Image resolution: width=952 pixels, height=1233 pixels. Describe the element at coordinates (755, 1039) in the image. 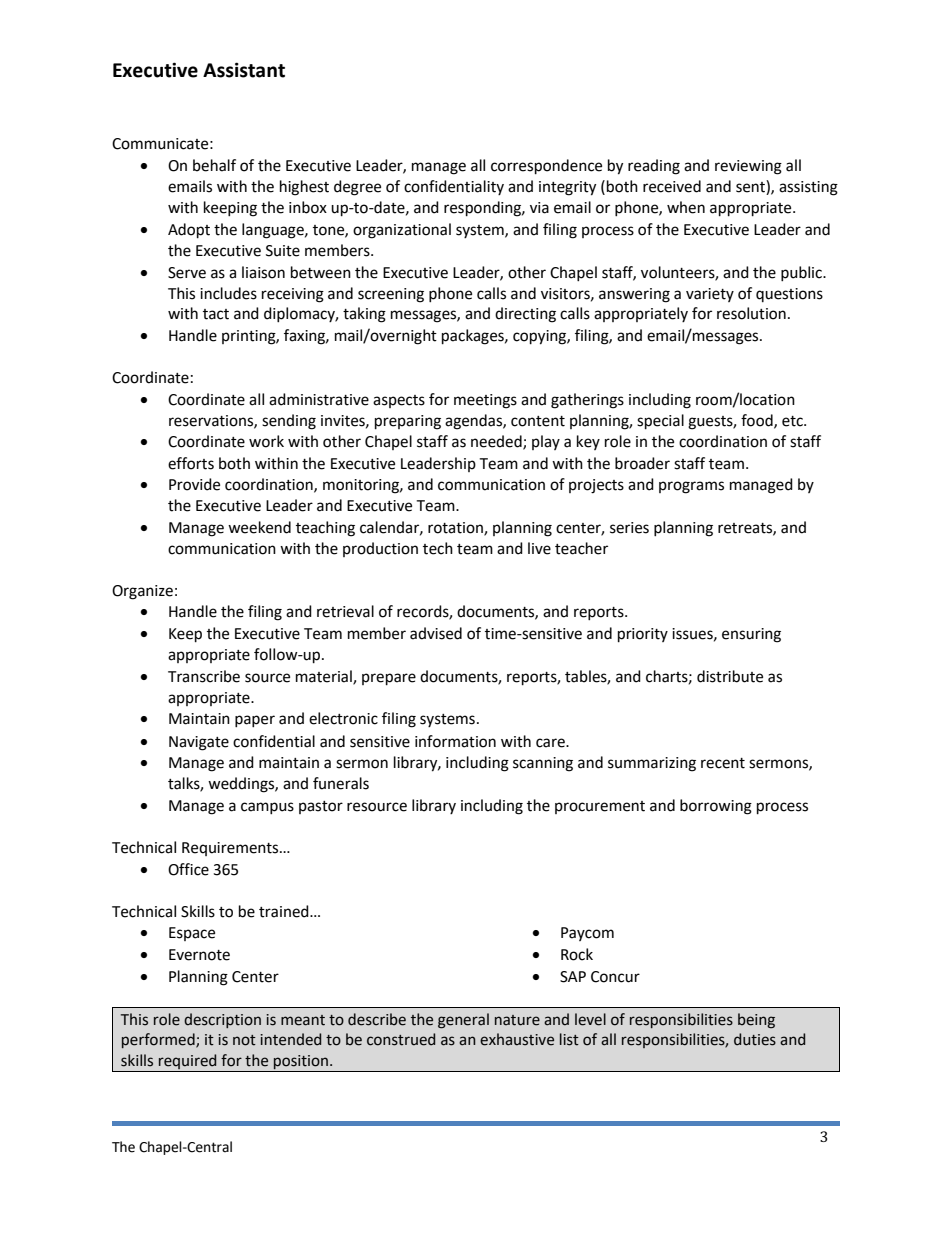

I see `duties` at that location.
